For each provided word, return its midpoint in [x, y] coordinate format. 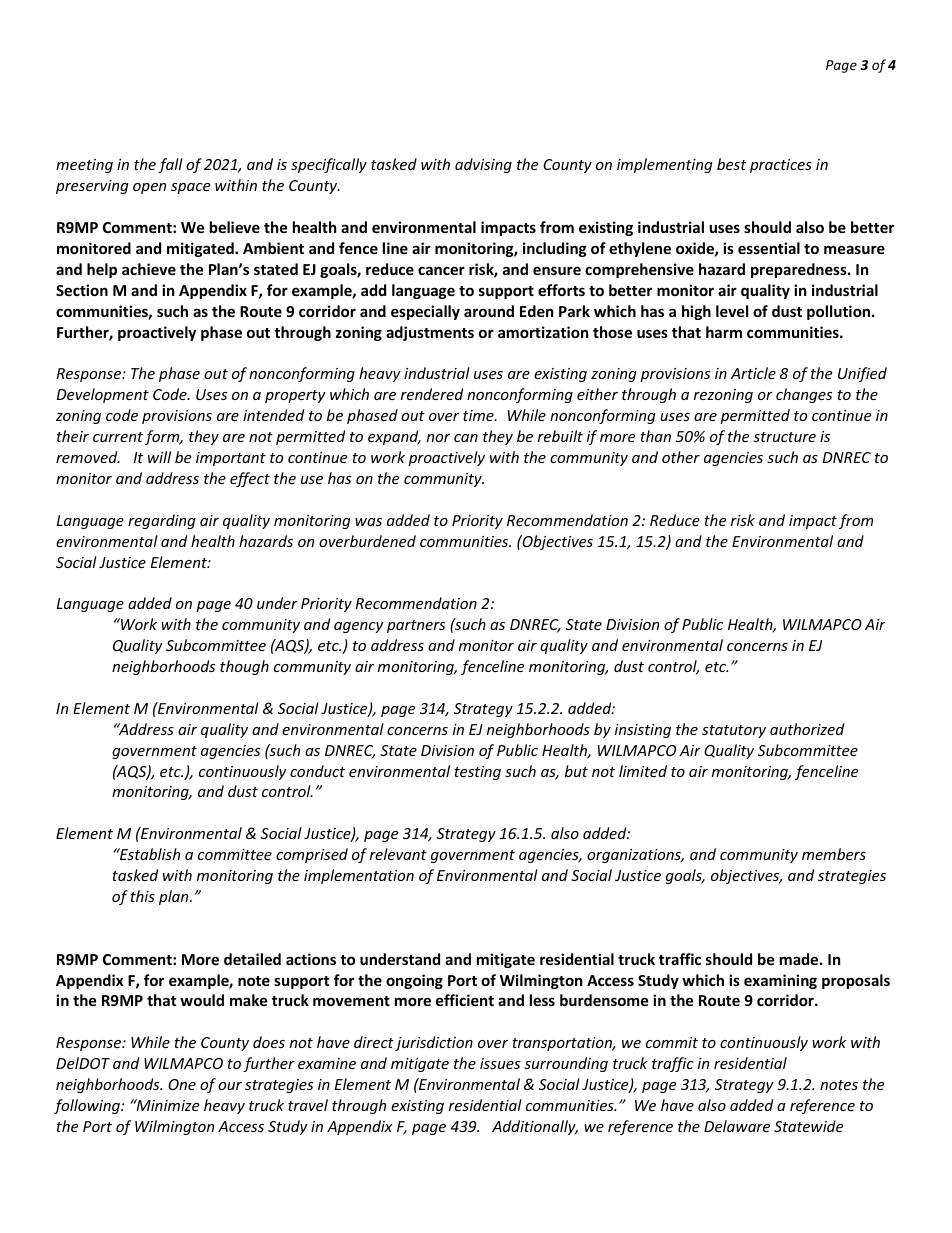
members [834, 854]
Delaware [737, 1126]
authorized [807, 729]
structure [784, 437]
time [479, 415]
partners [416, 626]
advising [483, 165]
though [244, 667]
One [182, 1084]
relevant [398, 854]
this [142, 896]
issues [500, 1063]
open [149, 188]
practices [781, 166]
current [118, 437]
